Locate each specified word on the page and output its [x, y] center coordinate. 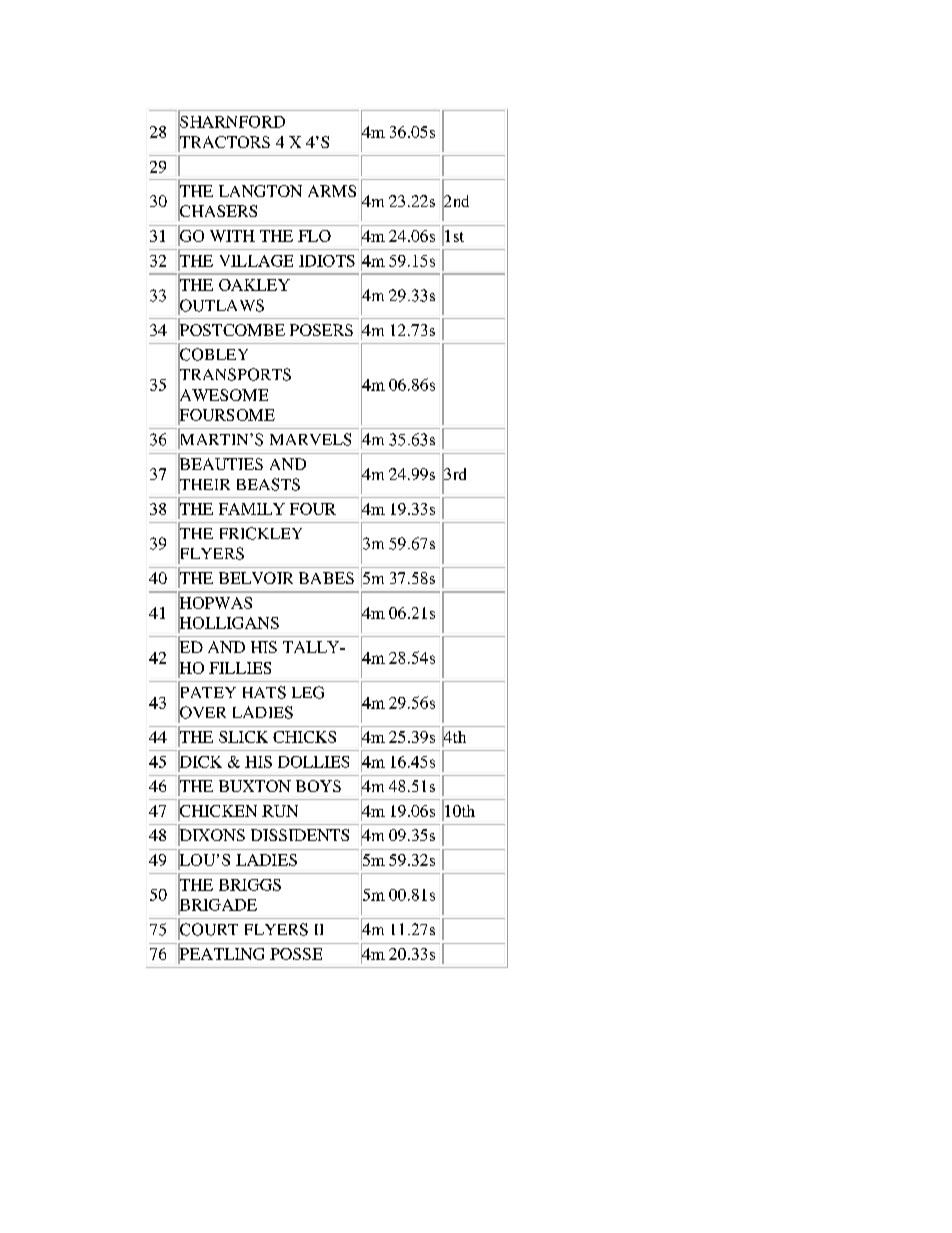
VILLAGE [256, 261]
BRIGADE [217, 904]
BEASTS [268, 484]
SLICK [243, 737]
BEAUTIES [220, 464]
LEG [308, 692]
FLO [314, 236]
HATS [264, 692]
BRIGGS [250, 885]
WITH [232, 236]
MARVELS [310, 439]
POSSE [296, 954]
